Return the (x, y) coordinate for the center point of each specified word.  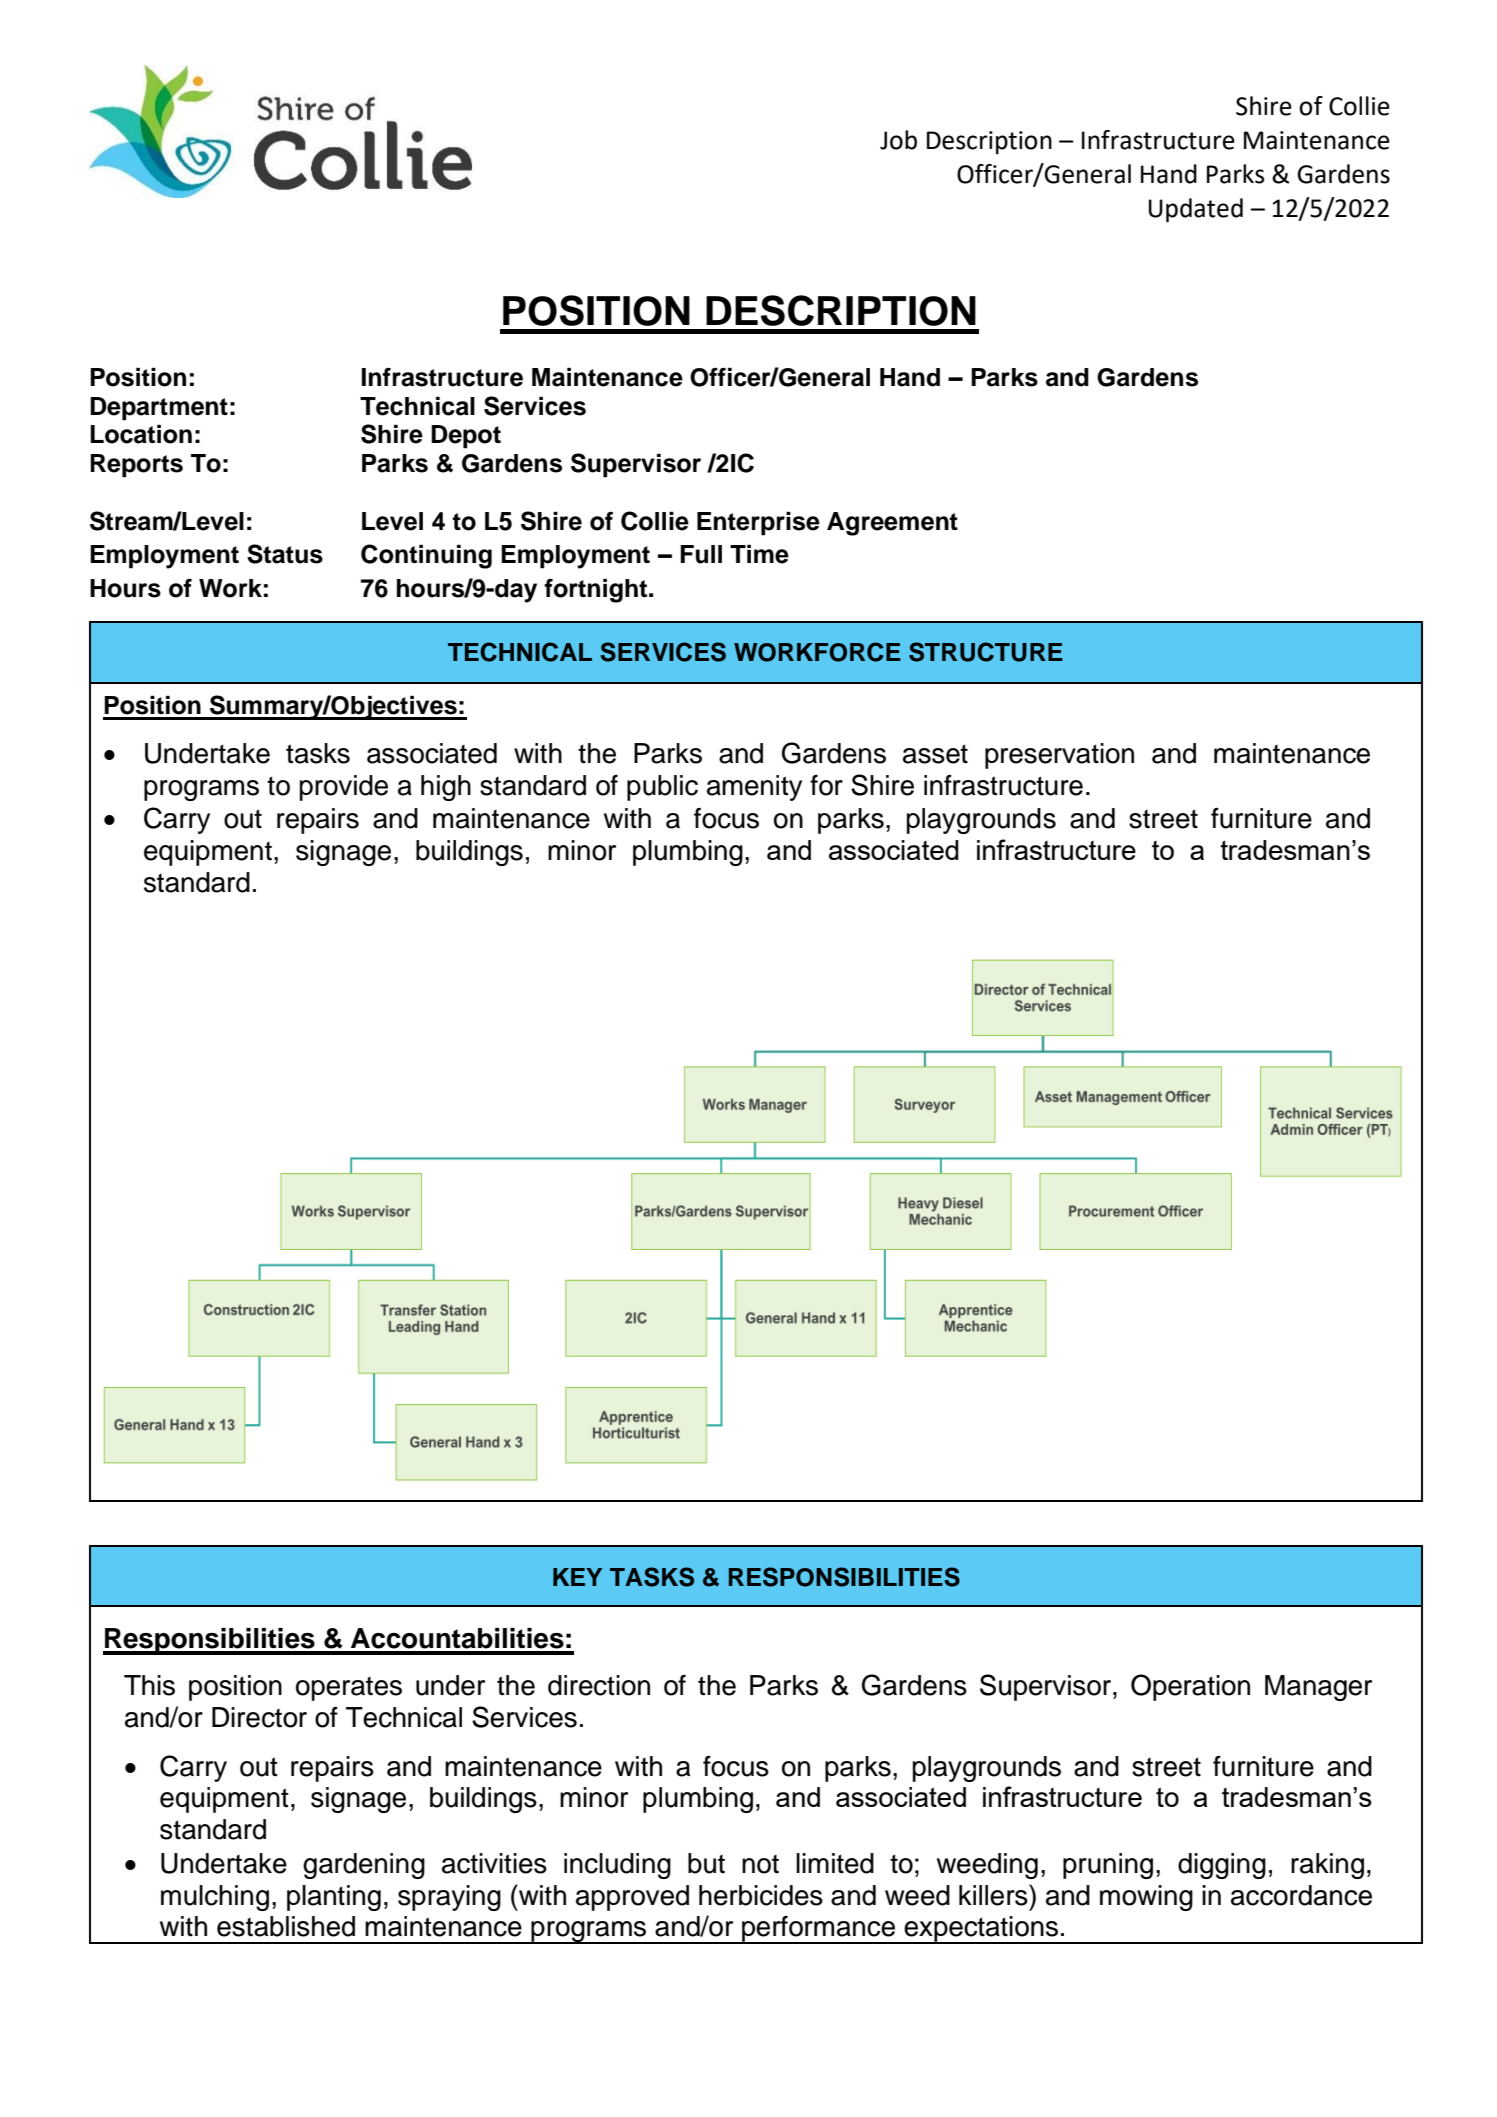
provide (344, 788)
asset (935, 754)
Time (759, 554)
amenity (754, 788)
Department (159, 409)
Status (285, 554)
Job (898, 140)
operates (349, 1689)
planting (334, 1898)
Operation (1190, 1687)
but (706, 1863)
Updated (1196, 210)
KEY (577, 1577)
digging (1222, 1866)
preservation (1059, 756)
